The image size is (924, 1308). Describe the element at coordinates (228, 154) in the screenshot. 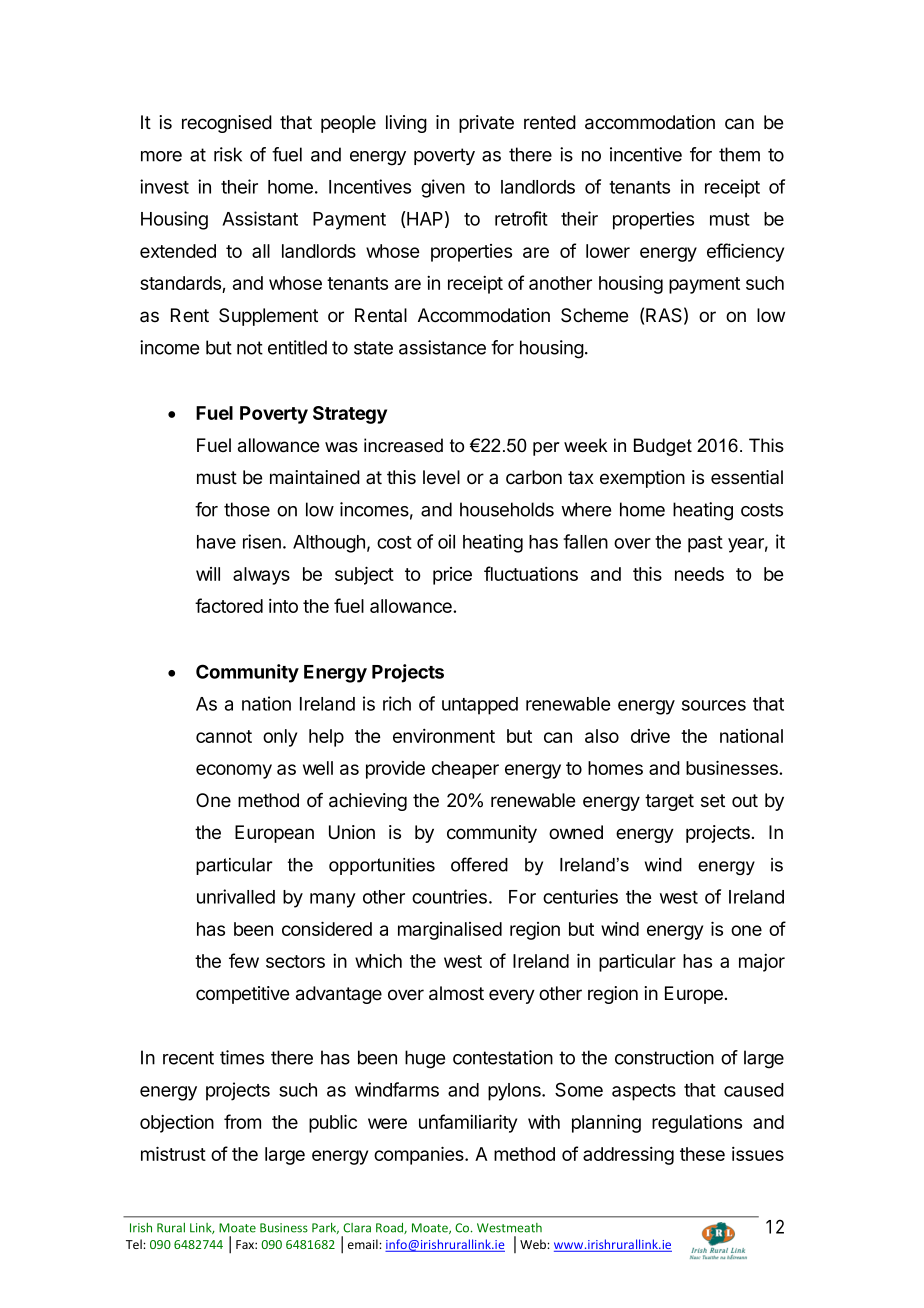

I see `risk` at that location.
